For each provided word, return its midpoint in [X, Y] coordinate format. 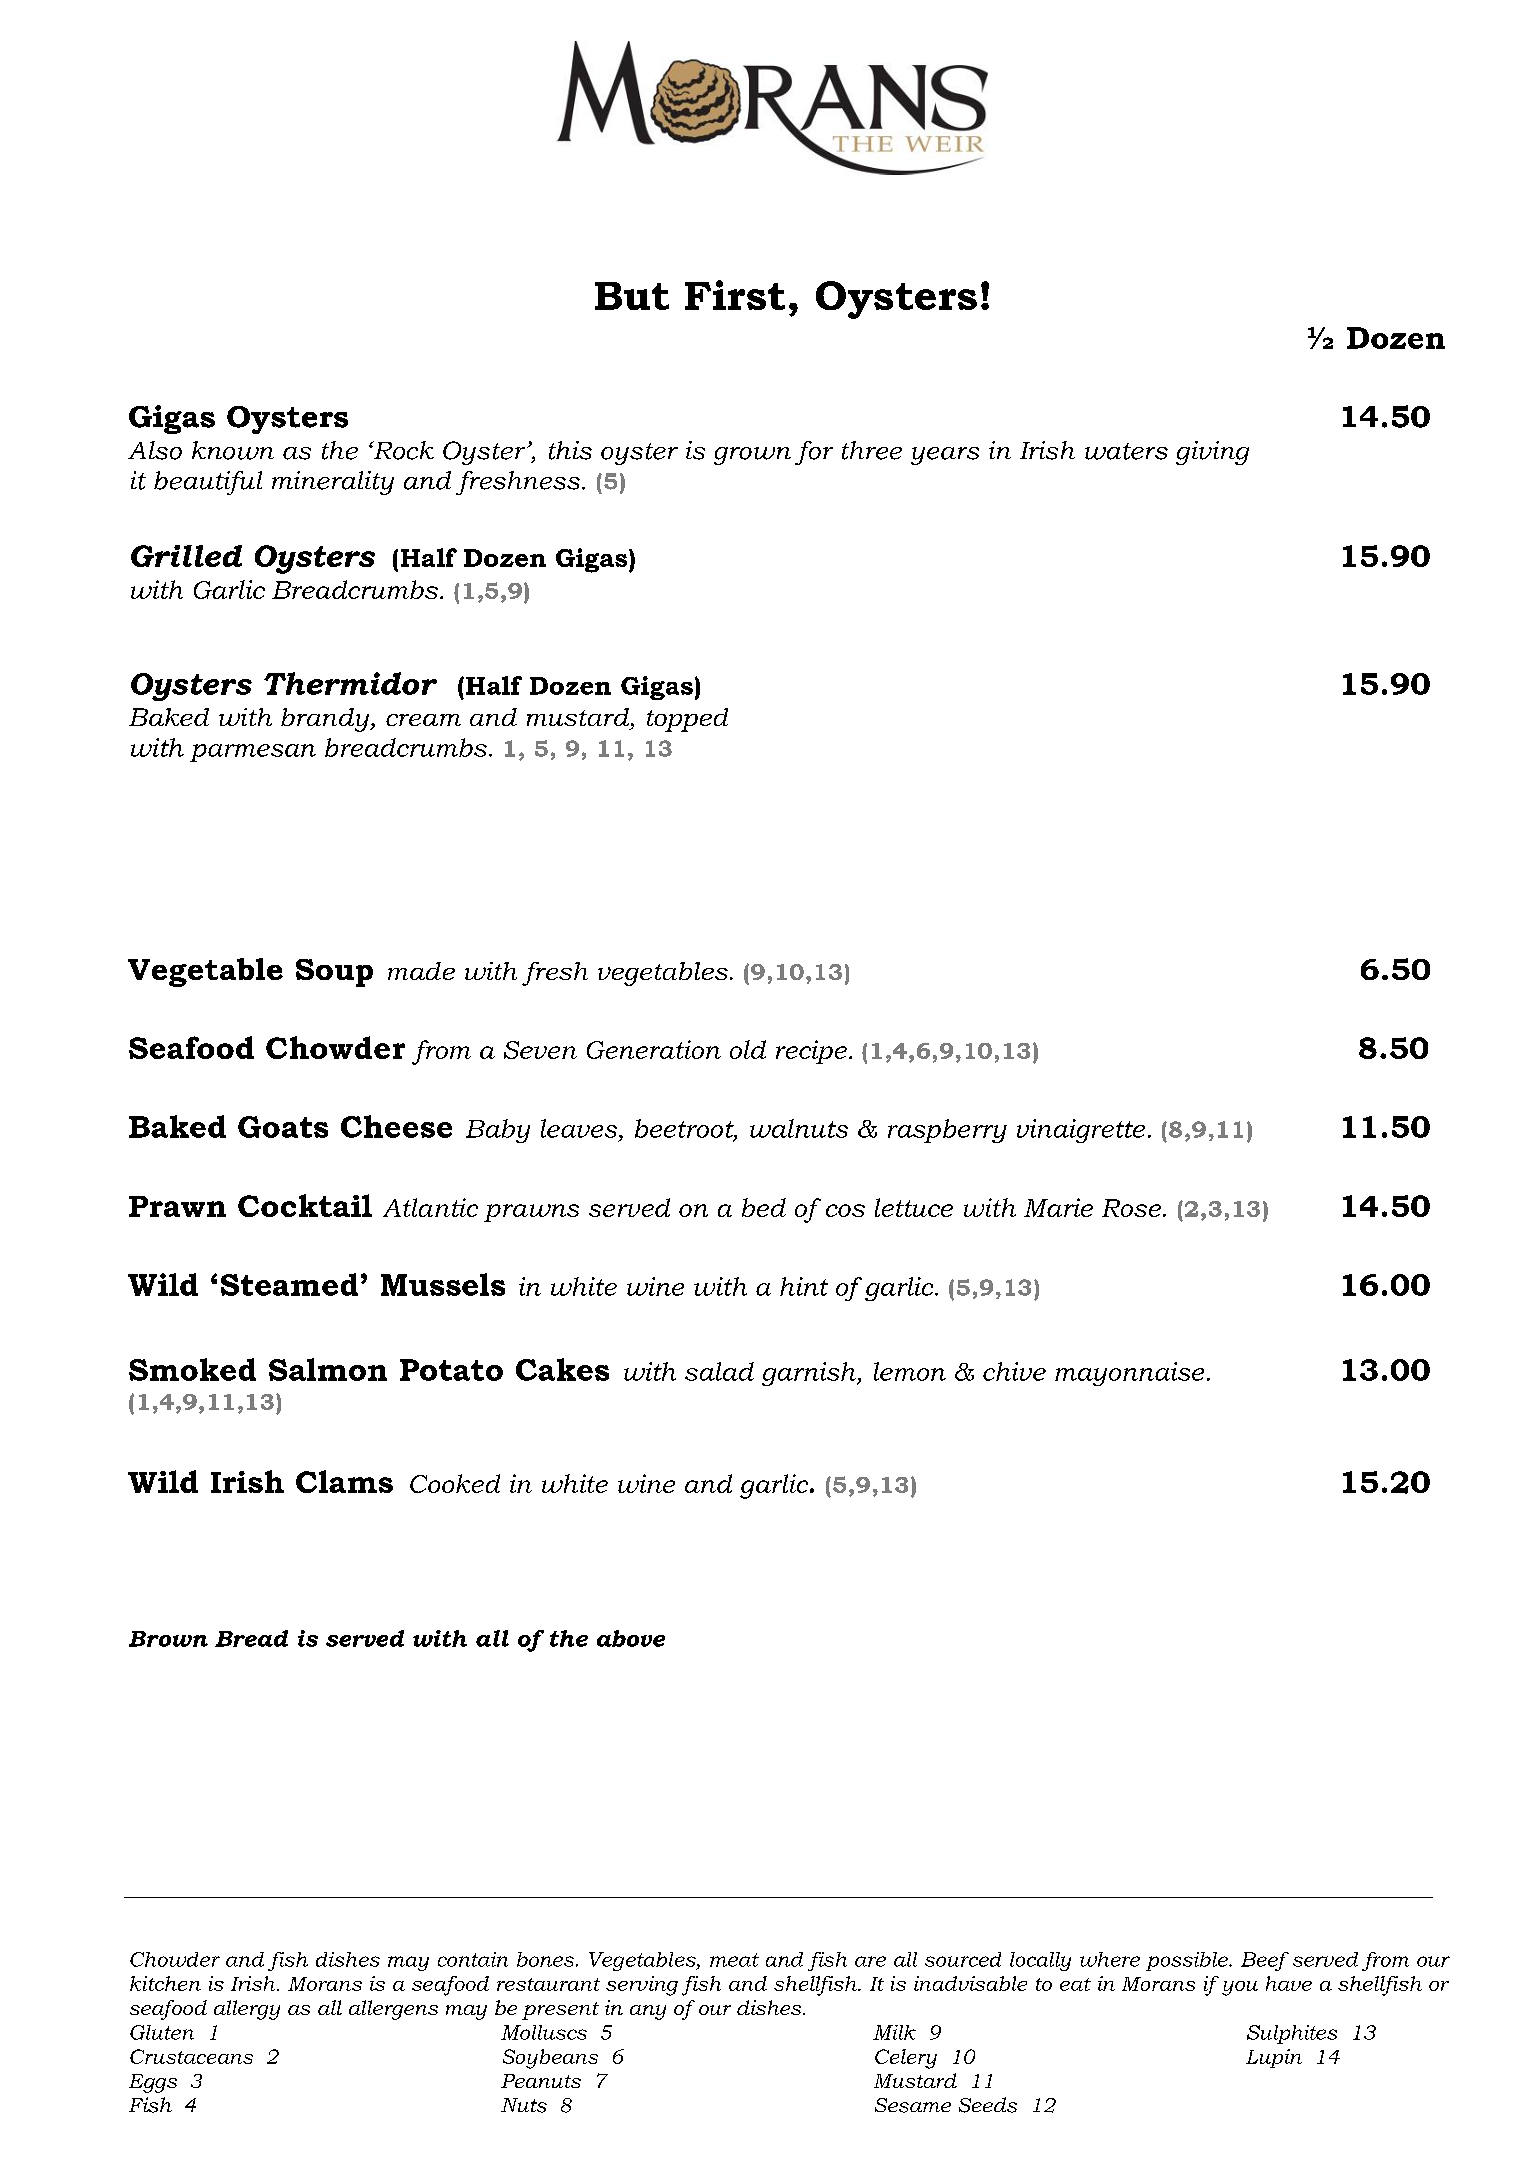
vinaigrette [1081, 1131]
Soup [334, 973]
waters [1126, 451]
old [748, 1049]
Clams [344, 1481]
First [735, 295]
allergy [247, 2010]
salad [719, 1371]
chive [1014, 1371]
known [233, 450]
